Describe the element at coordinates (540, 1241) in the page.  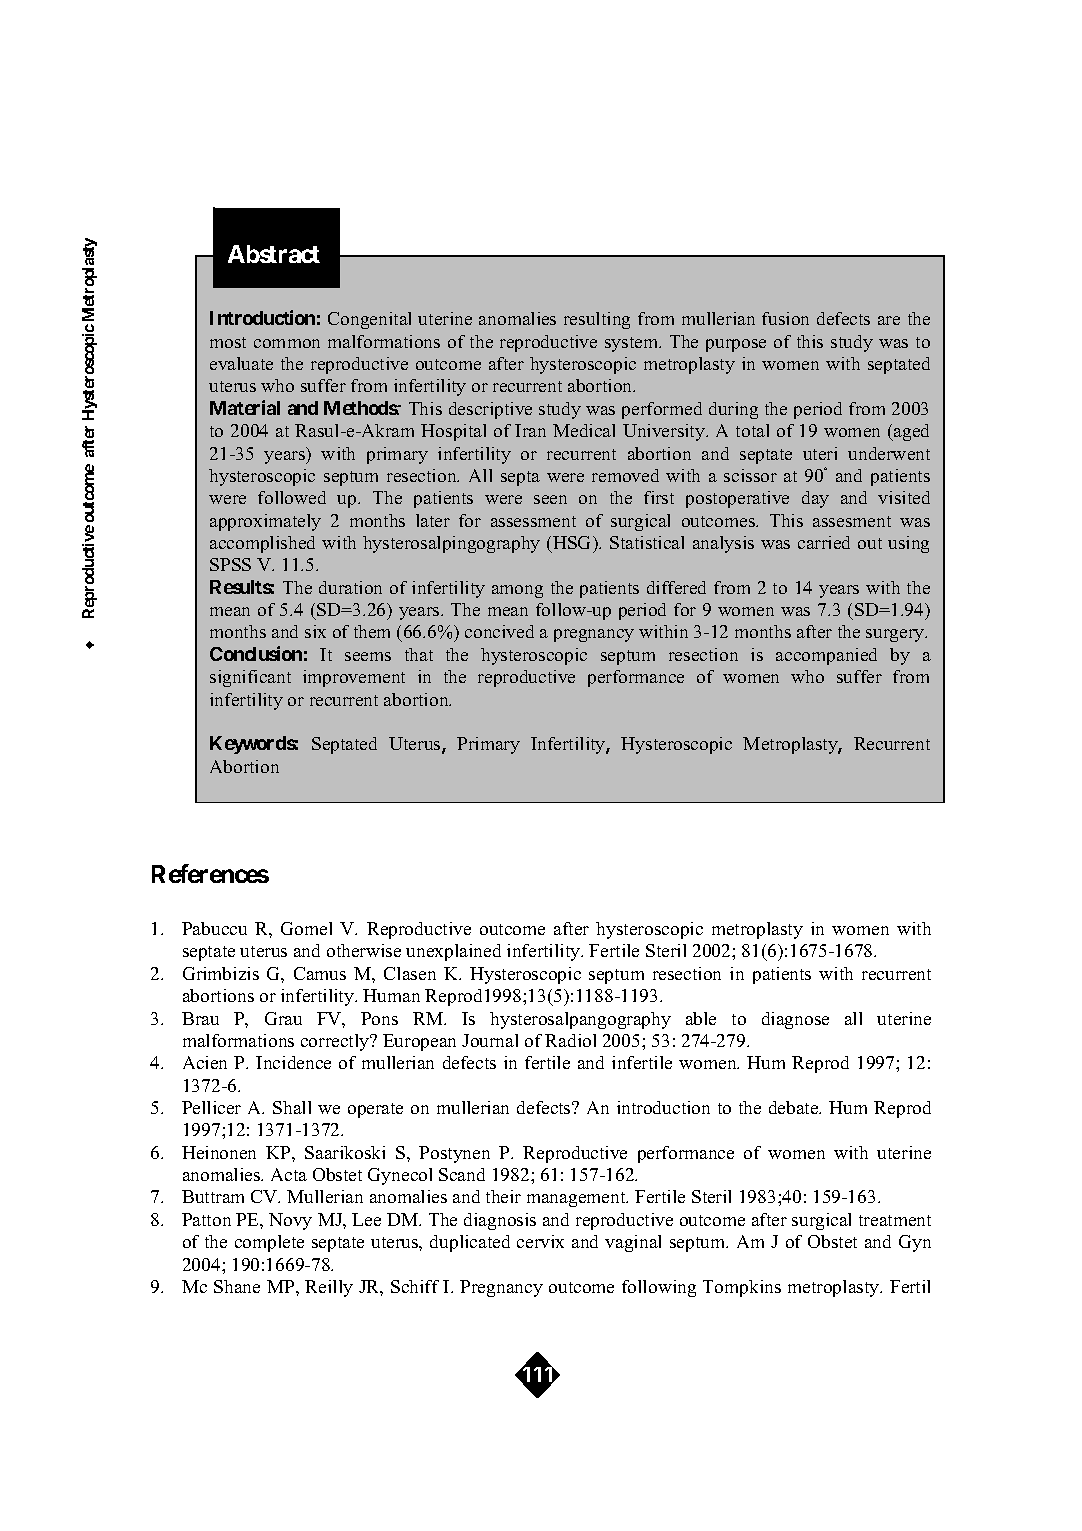
I see `cervix` at that location.
